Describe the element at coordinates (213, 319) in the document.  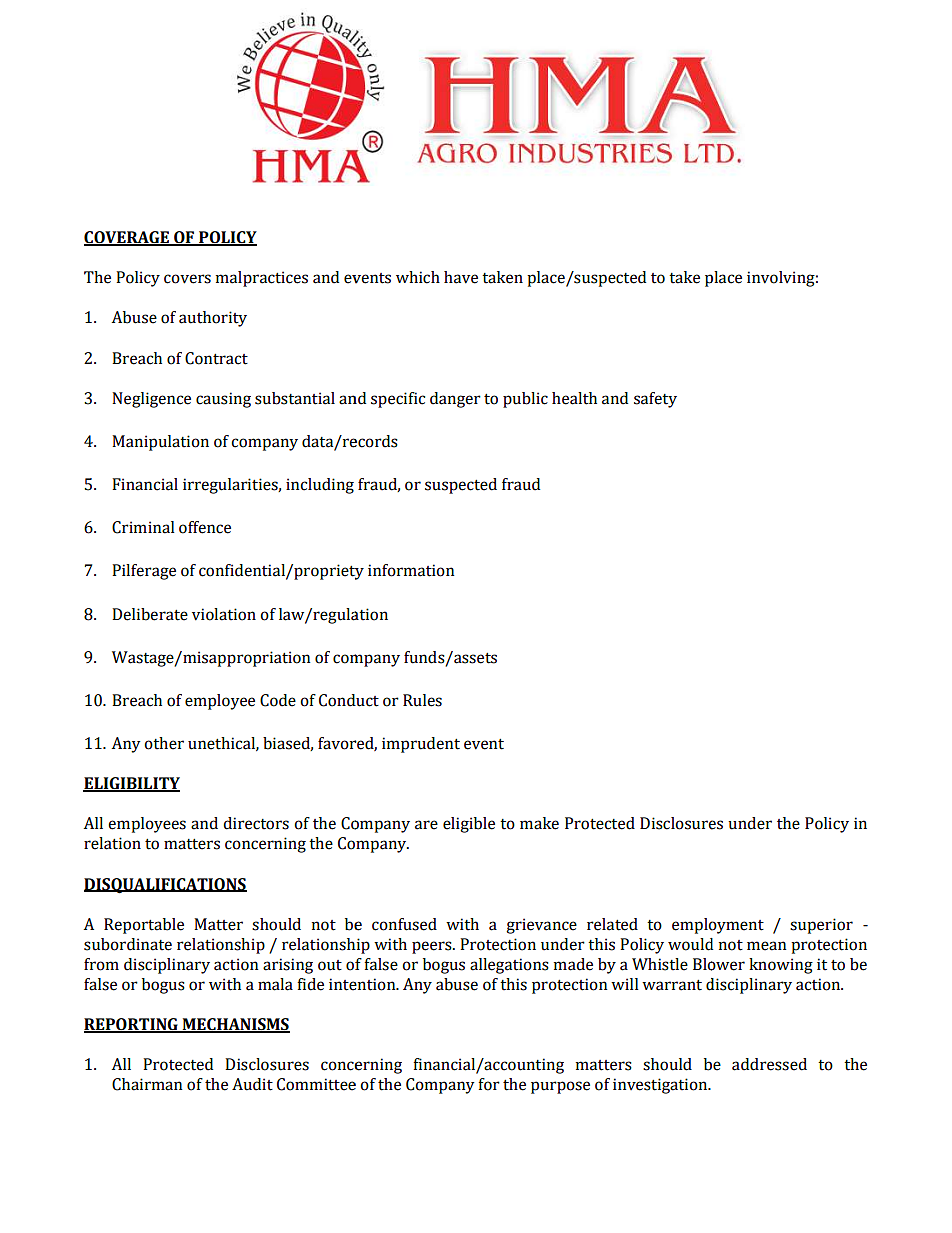
I see `authority` at that location.
